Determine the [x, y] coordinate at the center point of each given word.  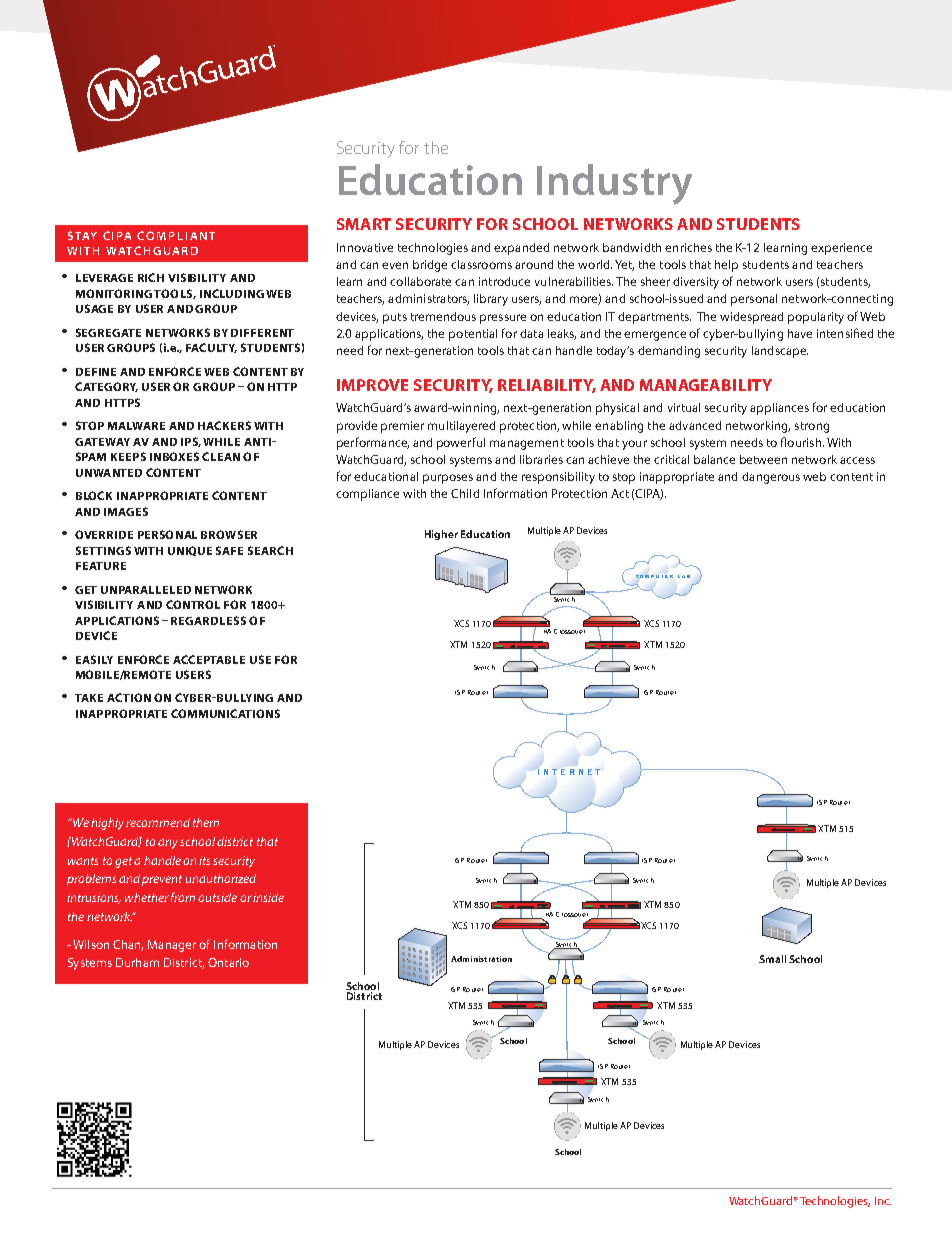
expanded [521, 249]
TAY [86, 236]
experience [841, 249]
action [129, 697]
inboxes [174, 456]
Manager [172, 946]
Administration [481, 959]
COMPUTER [654, 576]
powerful [461, 443]
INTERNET [569, 772]
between [763, 459]
